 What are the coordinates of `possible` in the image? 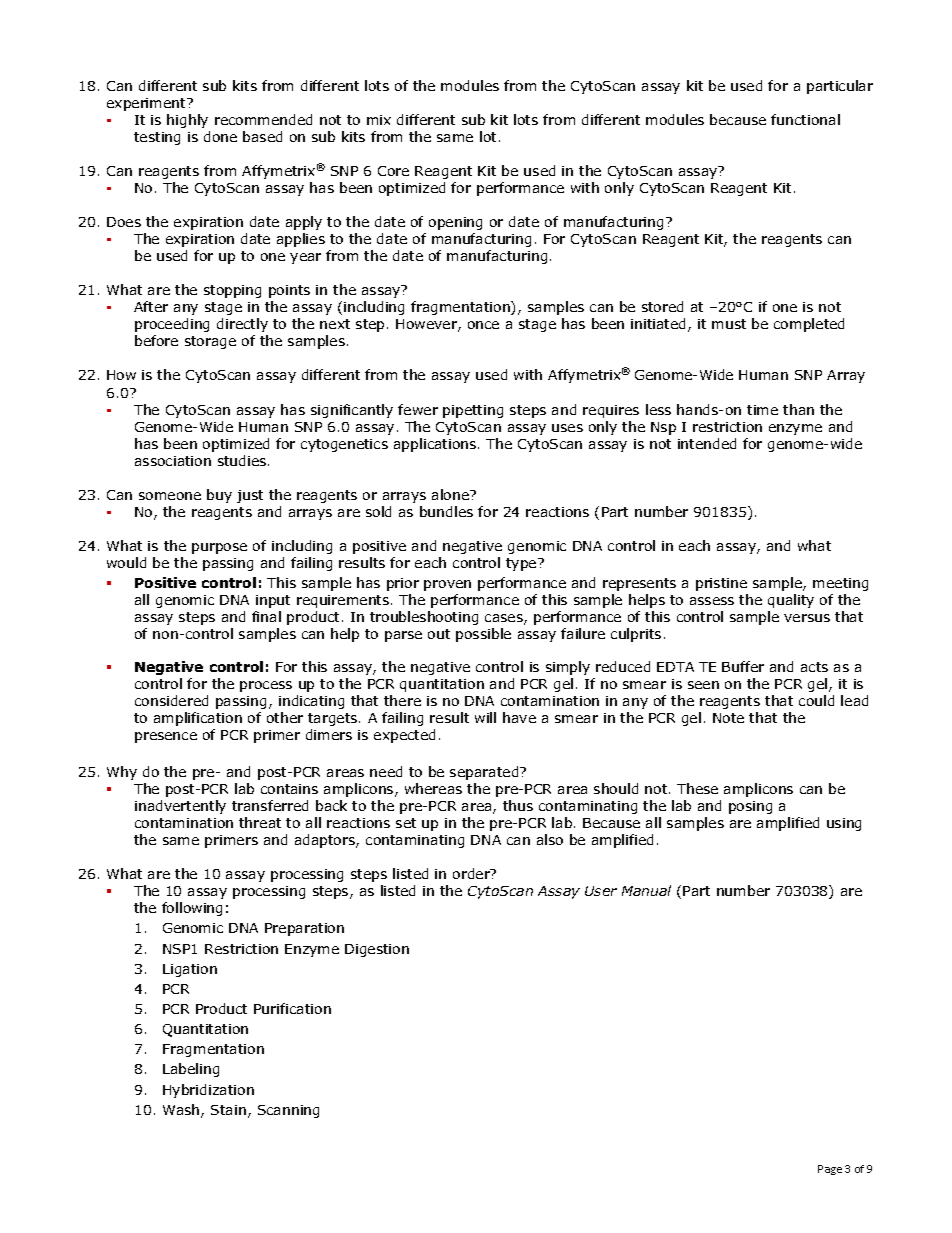 It's located at (483, 635).
